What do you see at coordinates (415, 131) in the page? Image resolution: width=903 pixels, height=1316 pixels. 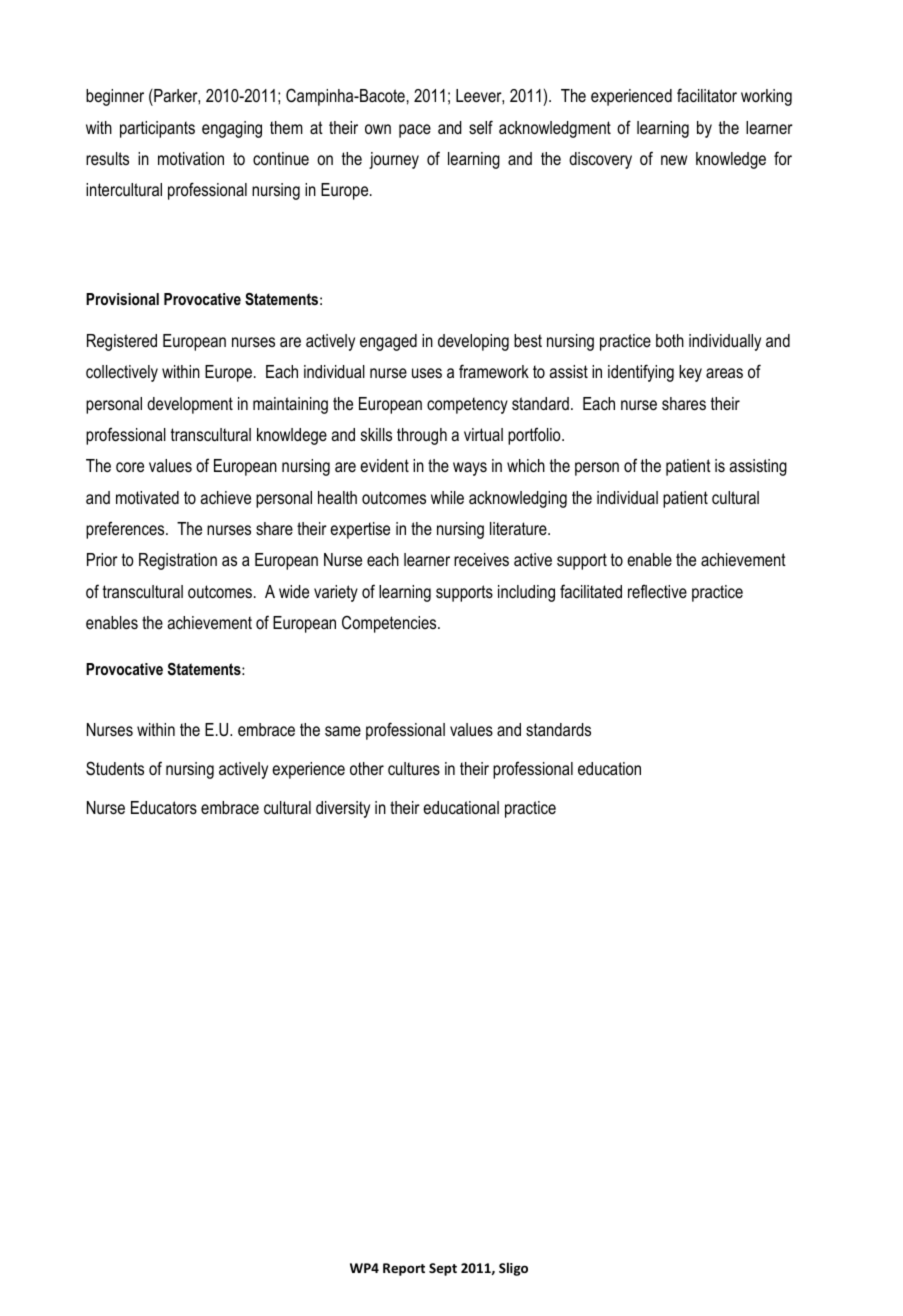 I see `pace` at bounding box center [415, 131].
